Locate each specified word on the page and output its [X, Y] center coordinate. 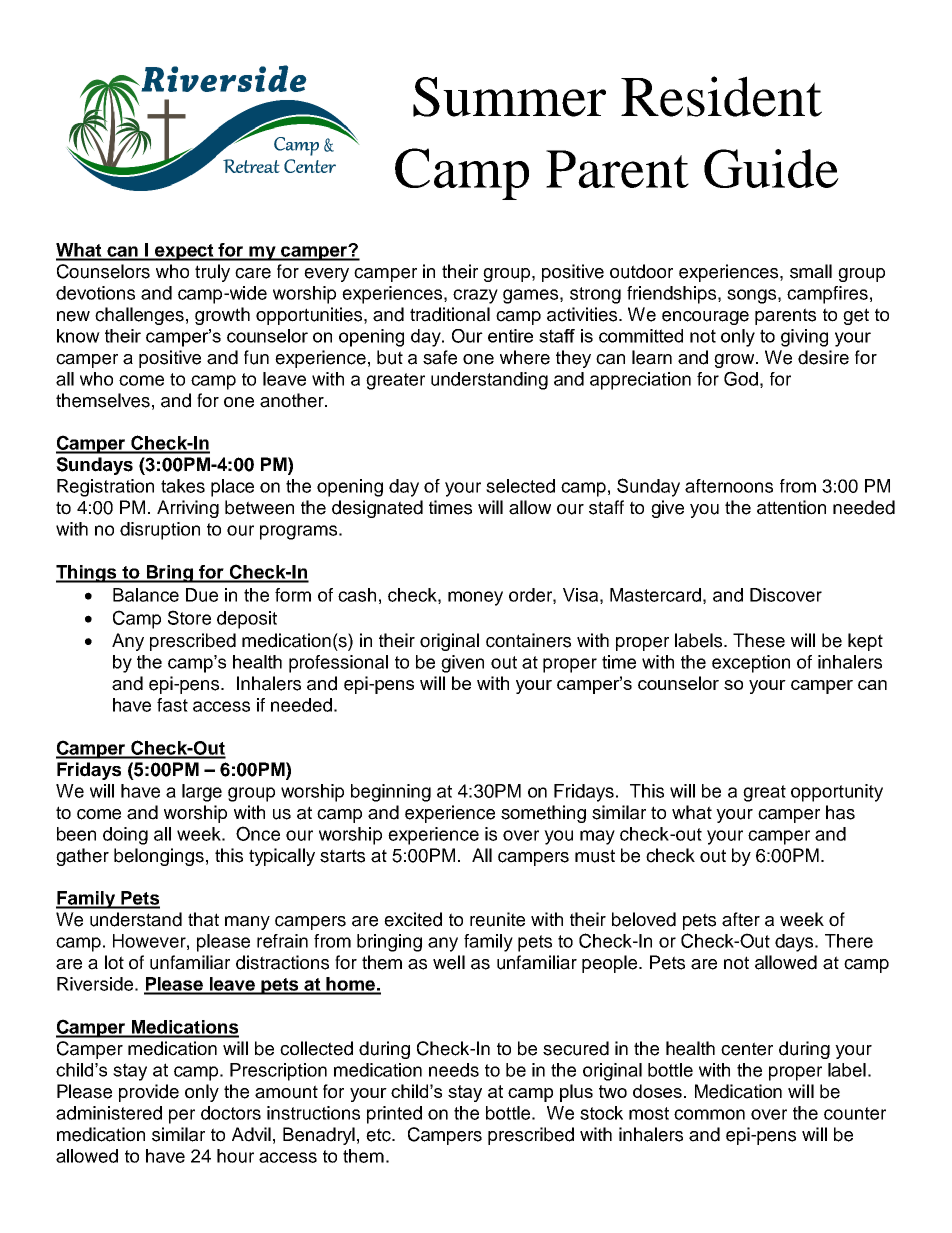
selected [520, 486]
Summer [509, 97]
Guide [771, 168]
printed [394, 1115]
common [709, 1114]
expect [184, 252]
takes [183, 486]
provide [149, 1093]
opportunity [837, 793]
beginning [391, 793]
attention [791, 507]
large [202, 793]
